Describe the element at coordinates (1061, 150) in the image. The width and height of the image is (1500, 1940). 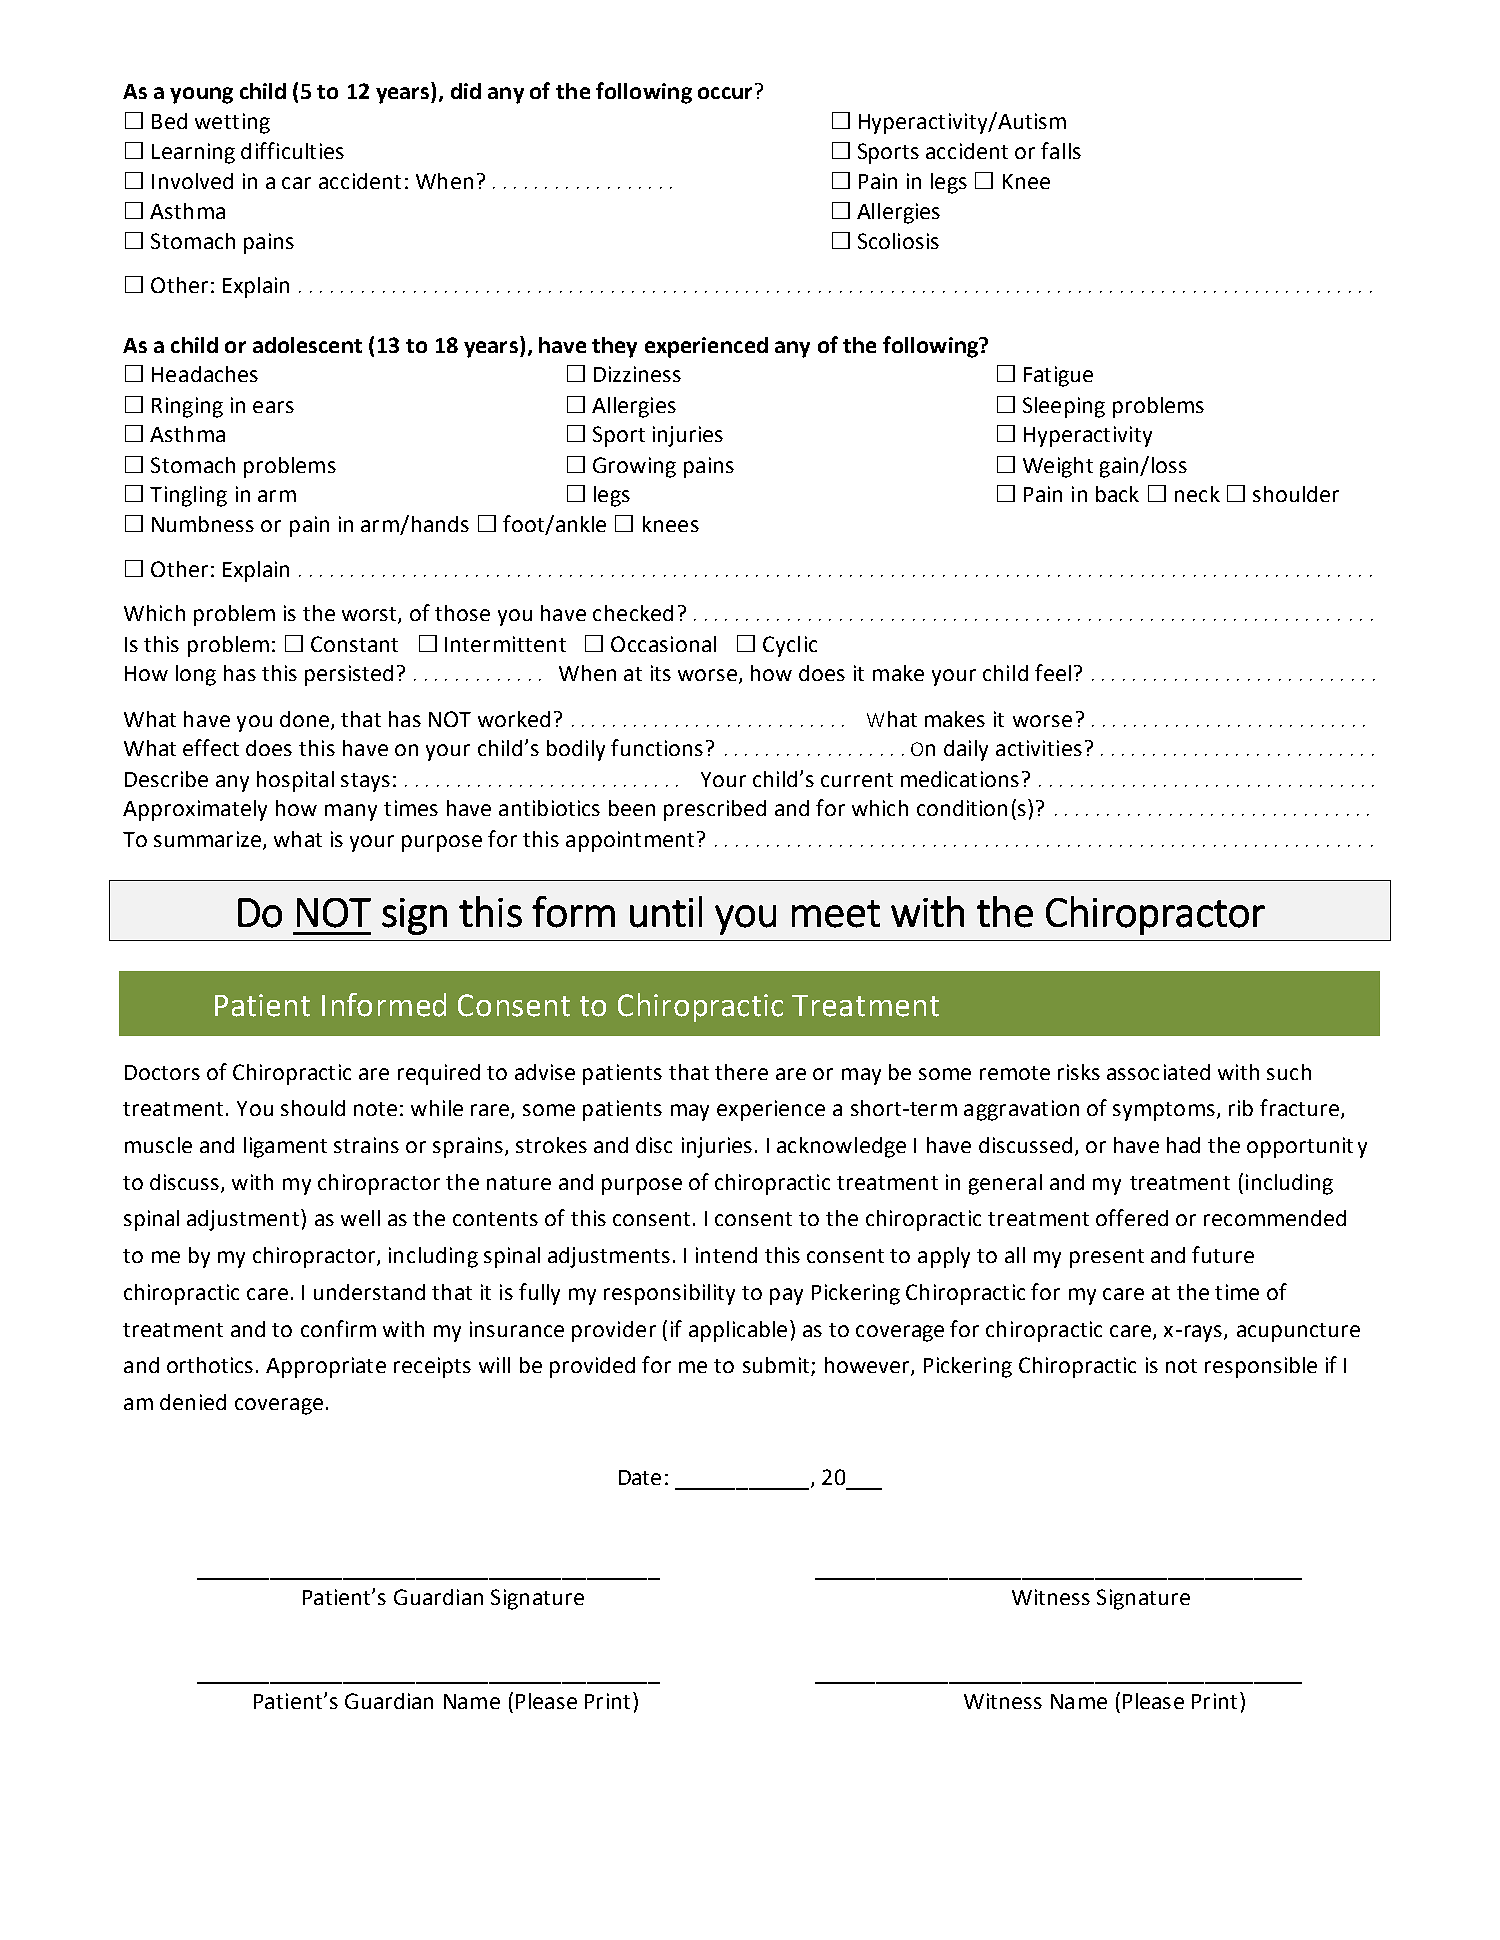
I see `falls` at that location.
